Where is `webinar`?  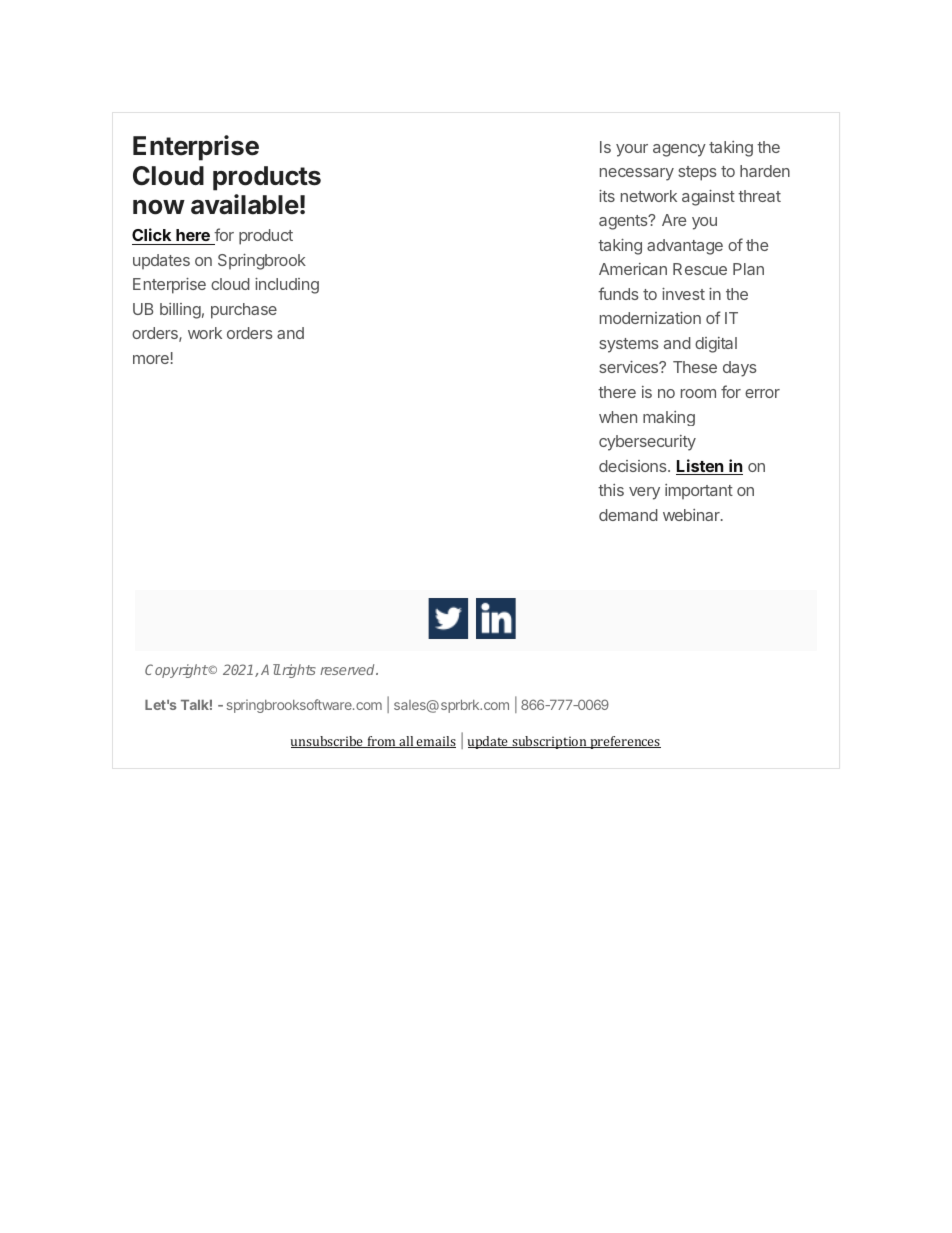 webinar is located at coordinates (692, 515).
